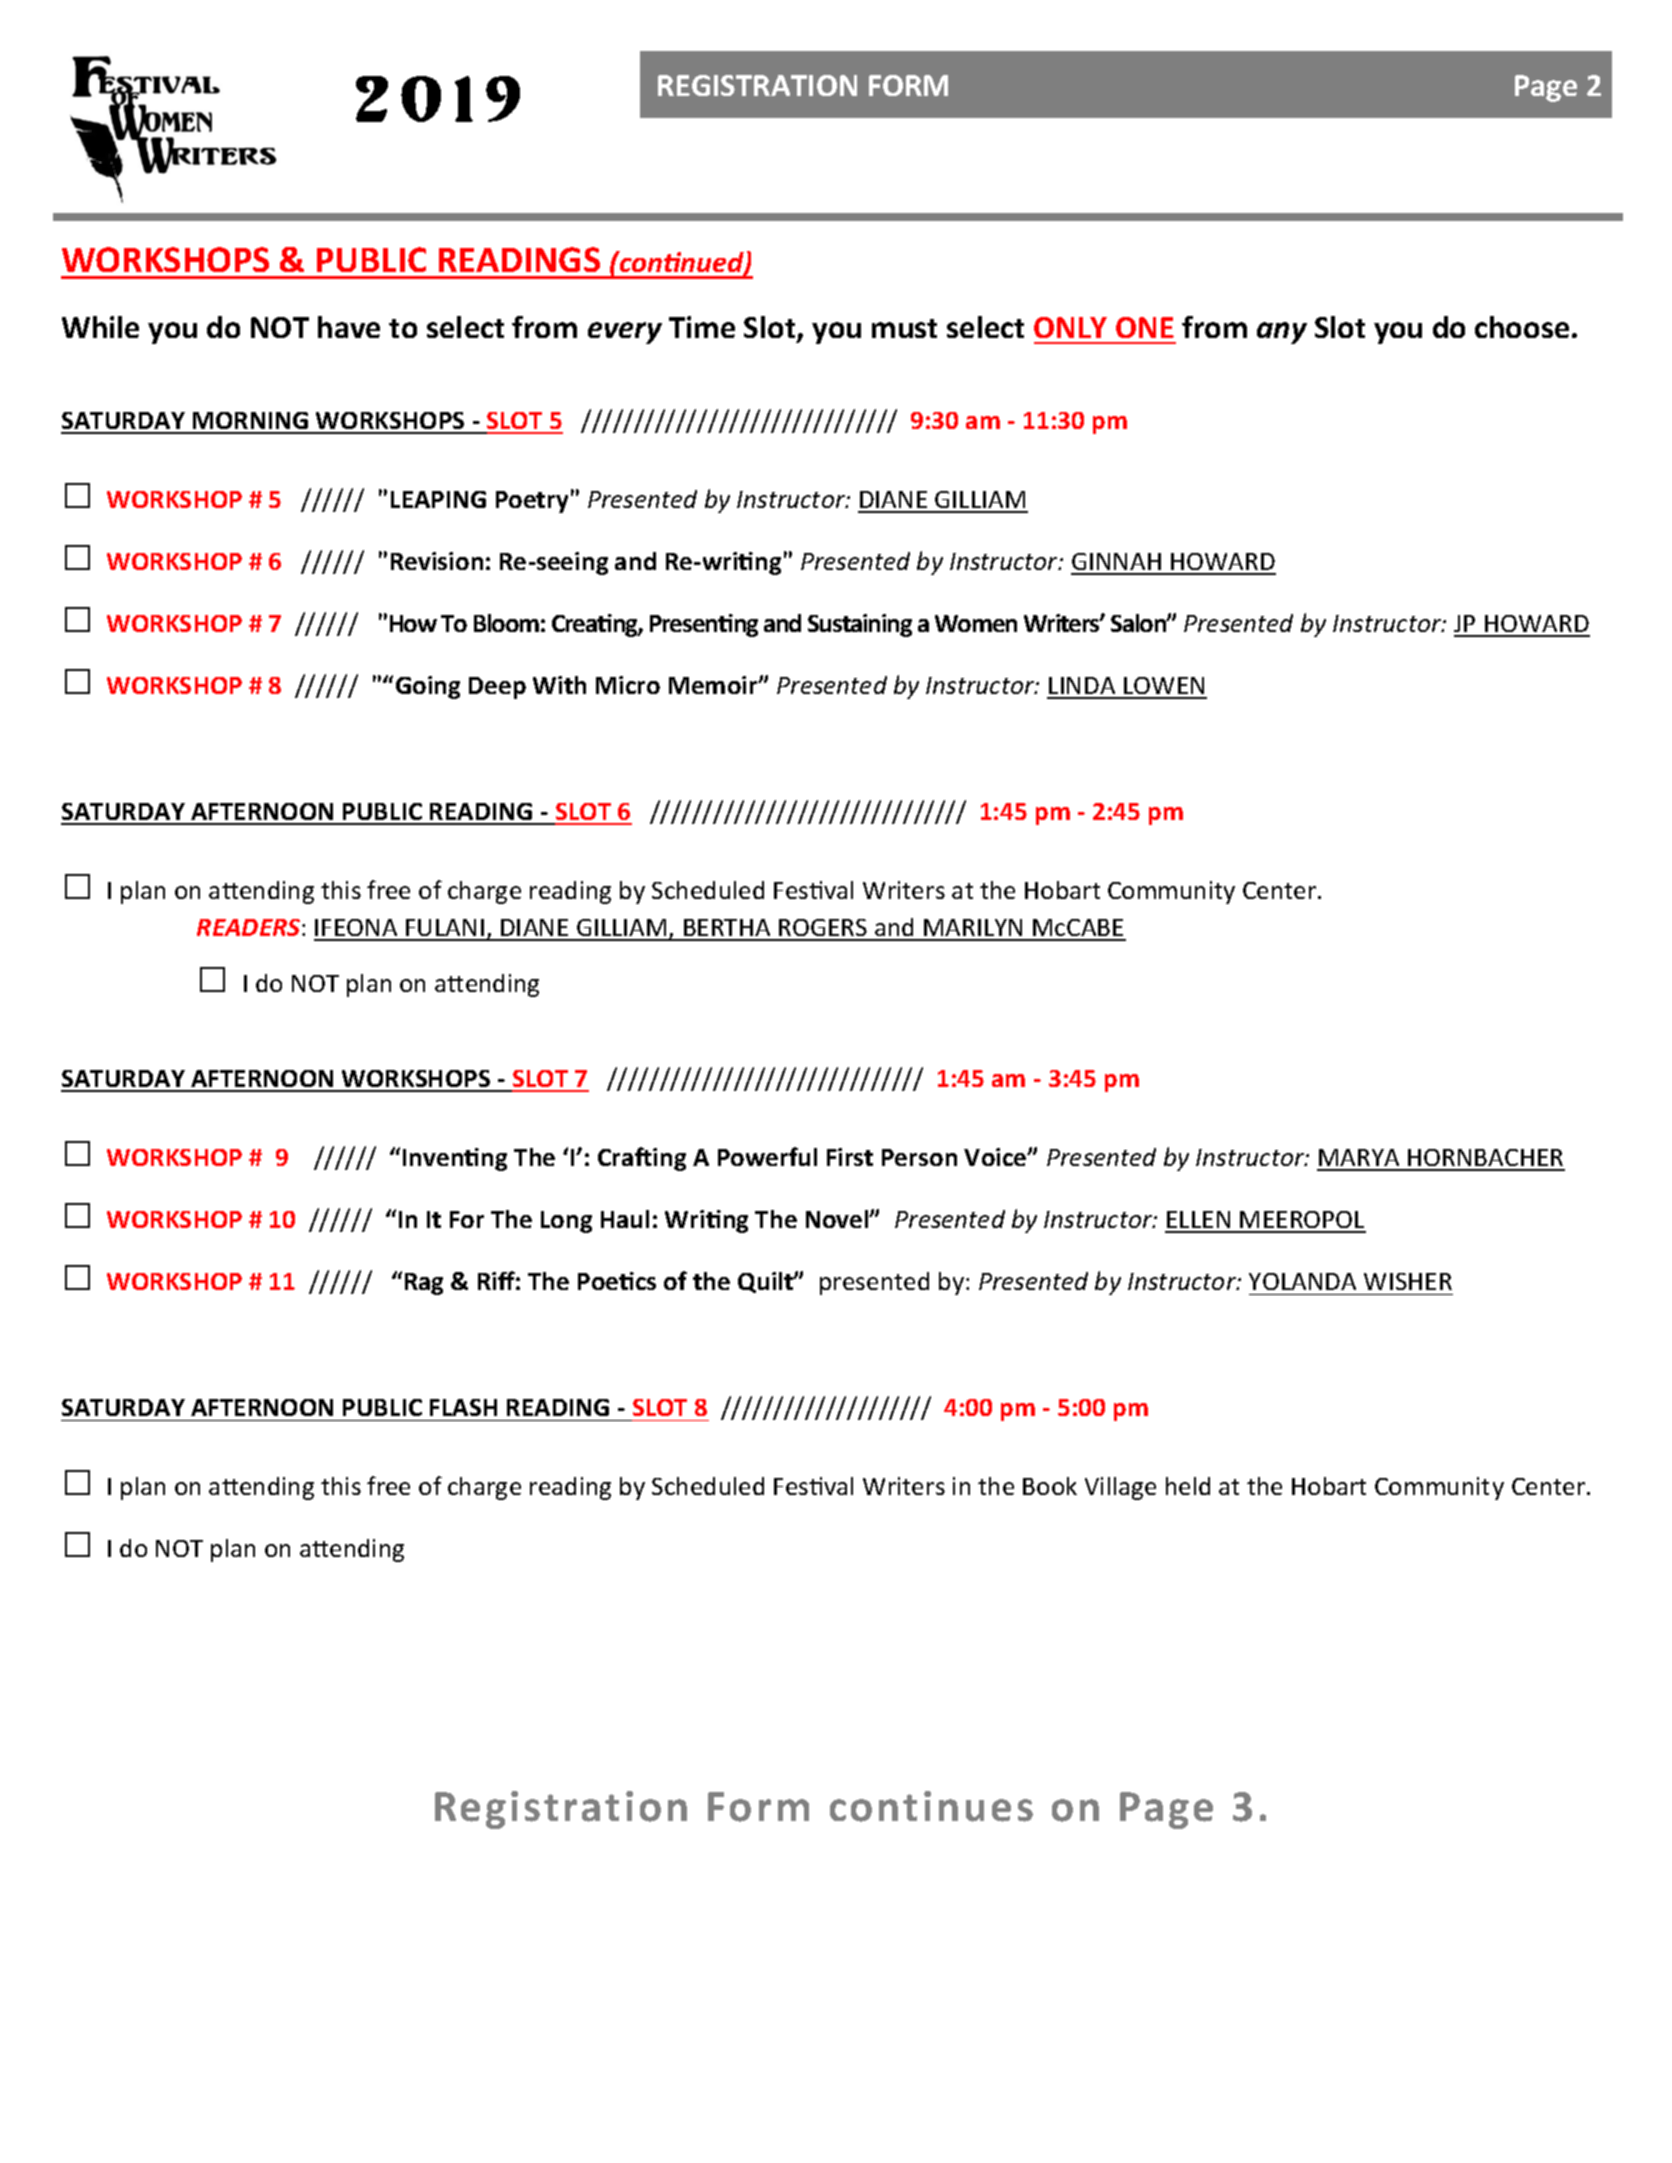  Describe the element at coordinates (850, 1157) in the screenshot. I see `First` at that location.
